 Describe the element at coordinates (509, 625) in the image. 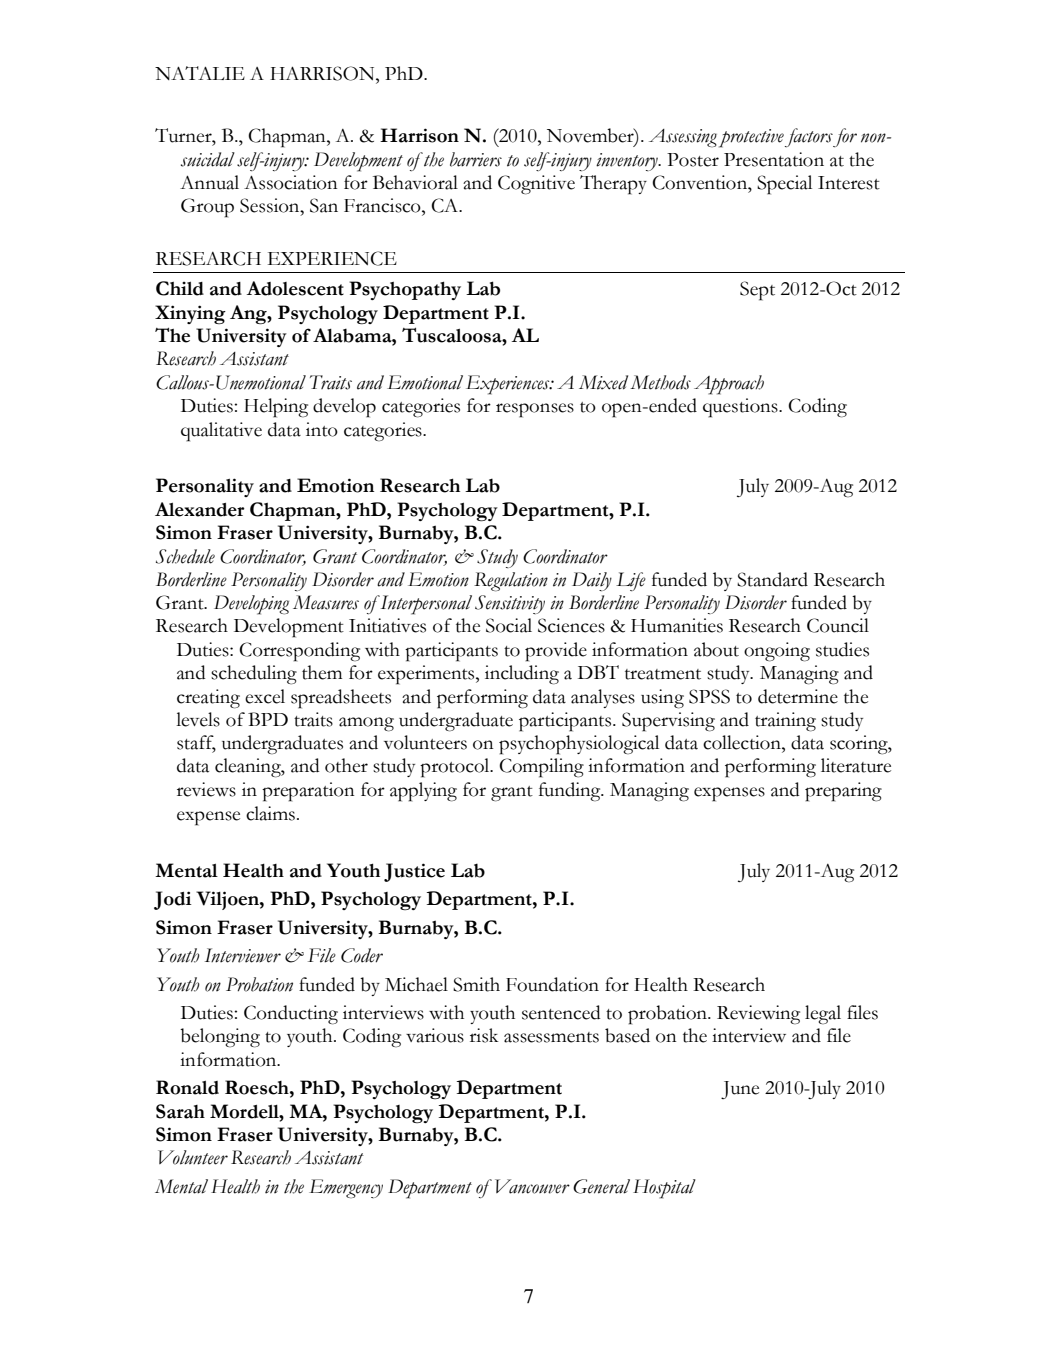

I see `Social` at that location.
